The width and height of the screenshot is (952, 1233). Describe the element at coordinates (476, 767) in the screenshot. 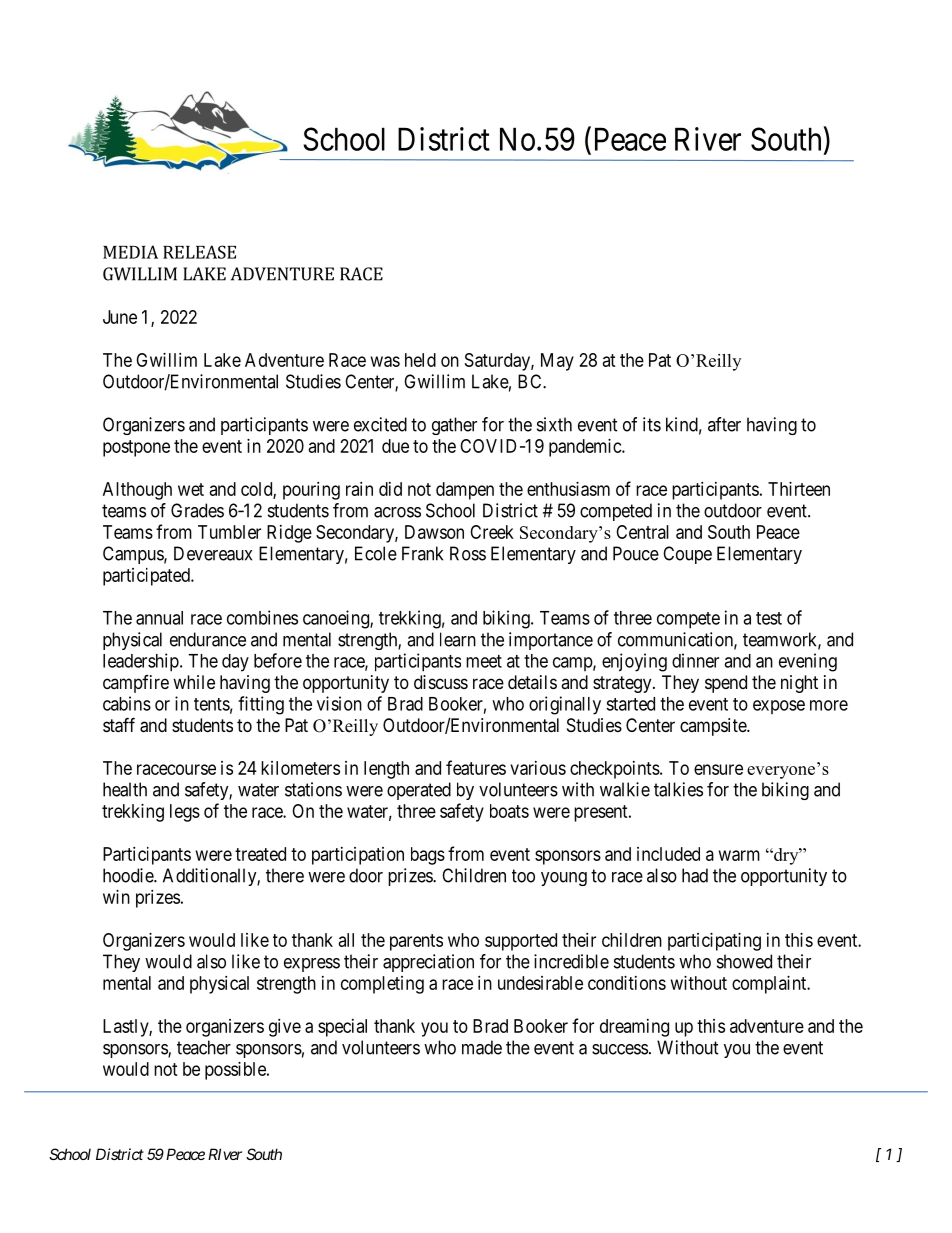

I see `features` at that location.
